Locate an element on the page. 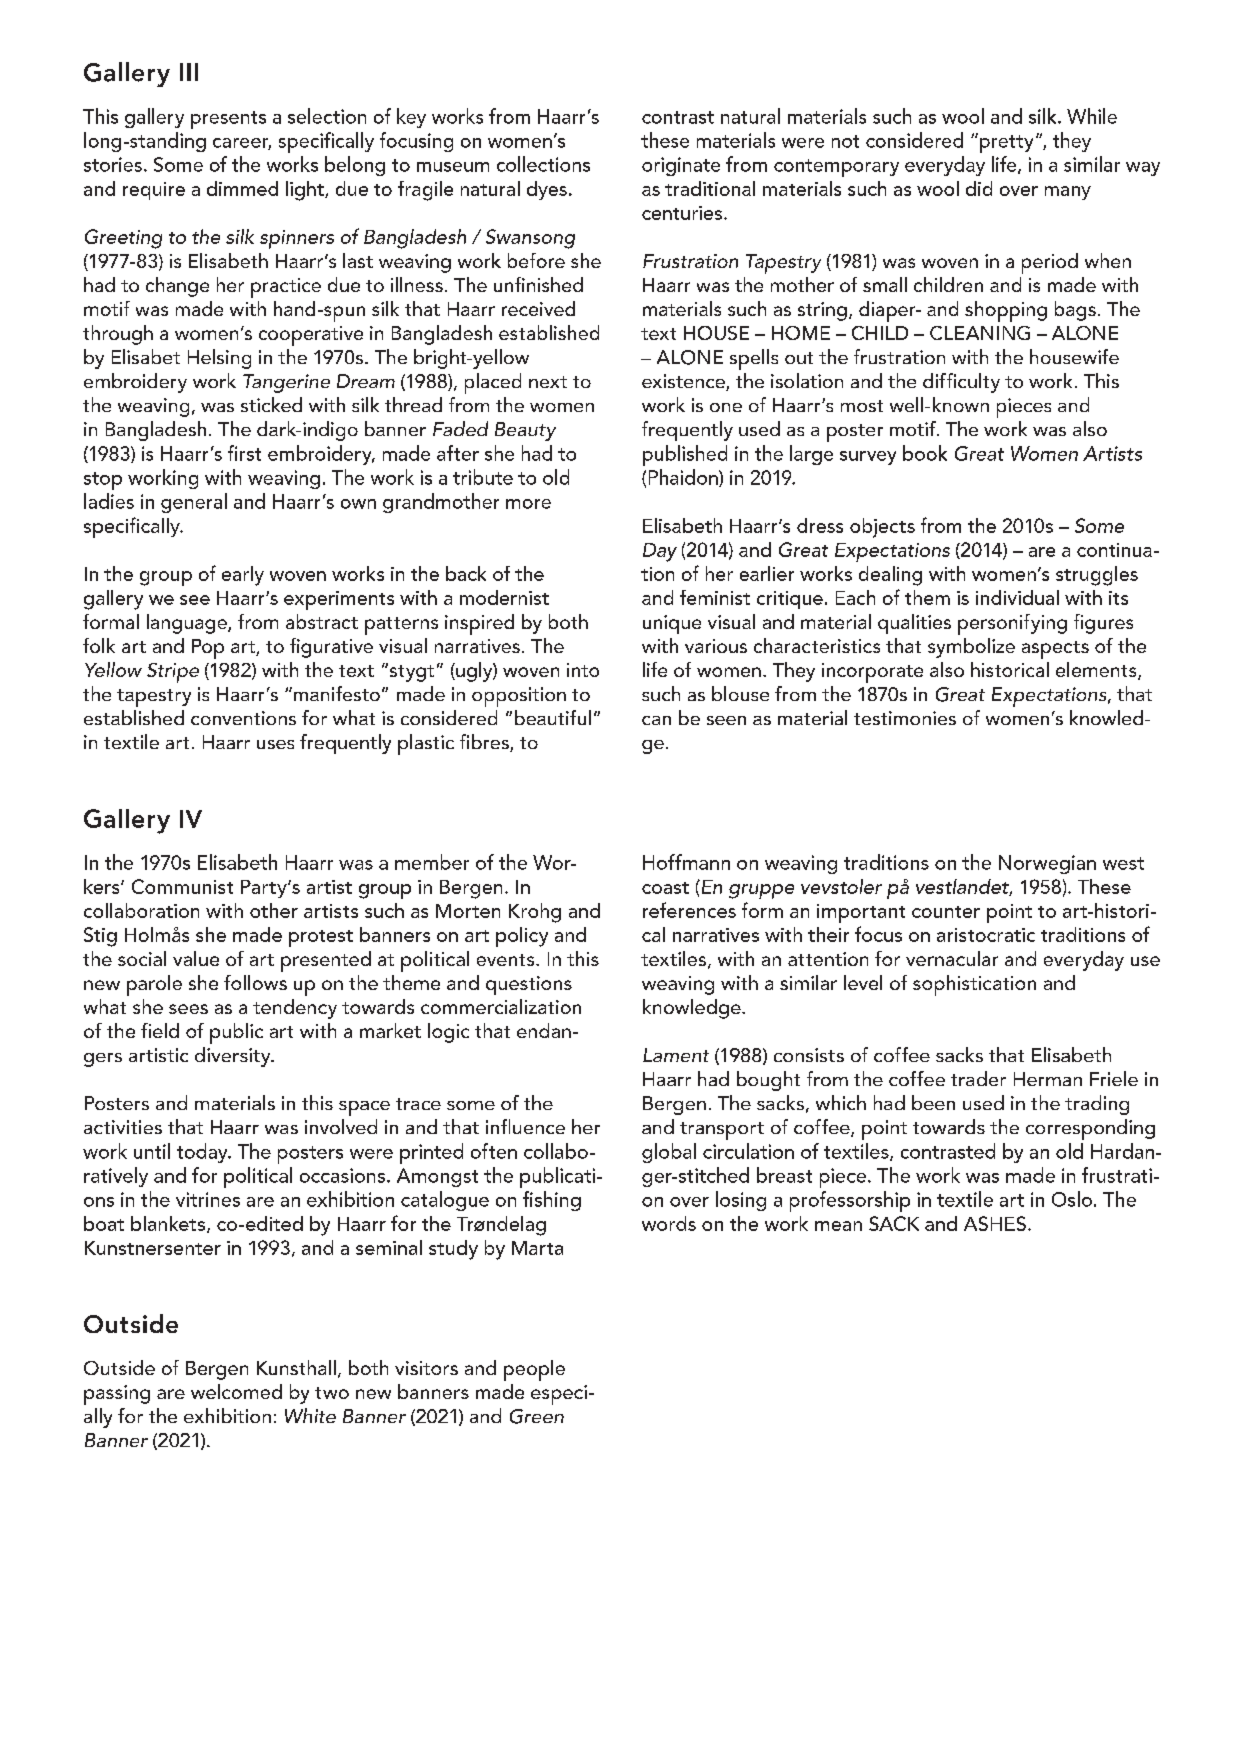 Image resolution: width=1246 pixels, height=1762 pixels. testimonies is located at coordinates (905, 718).
